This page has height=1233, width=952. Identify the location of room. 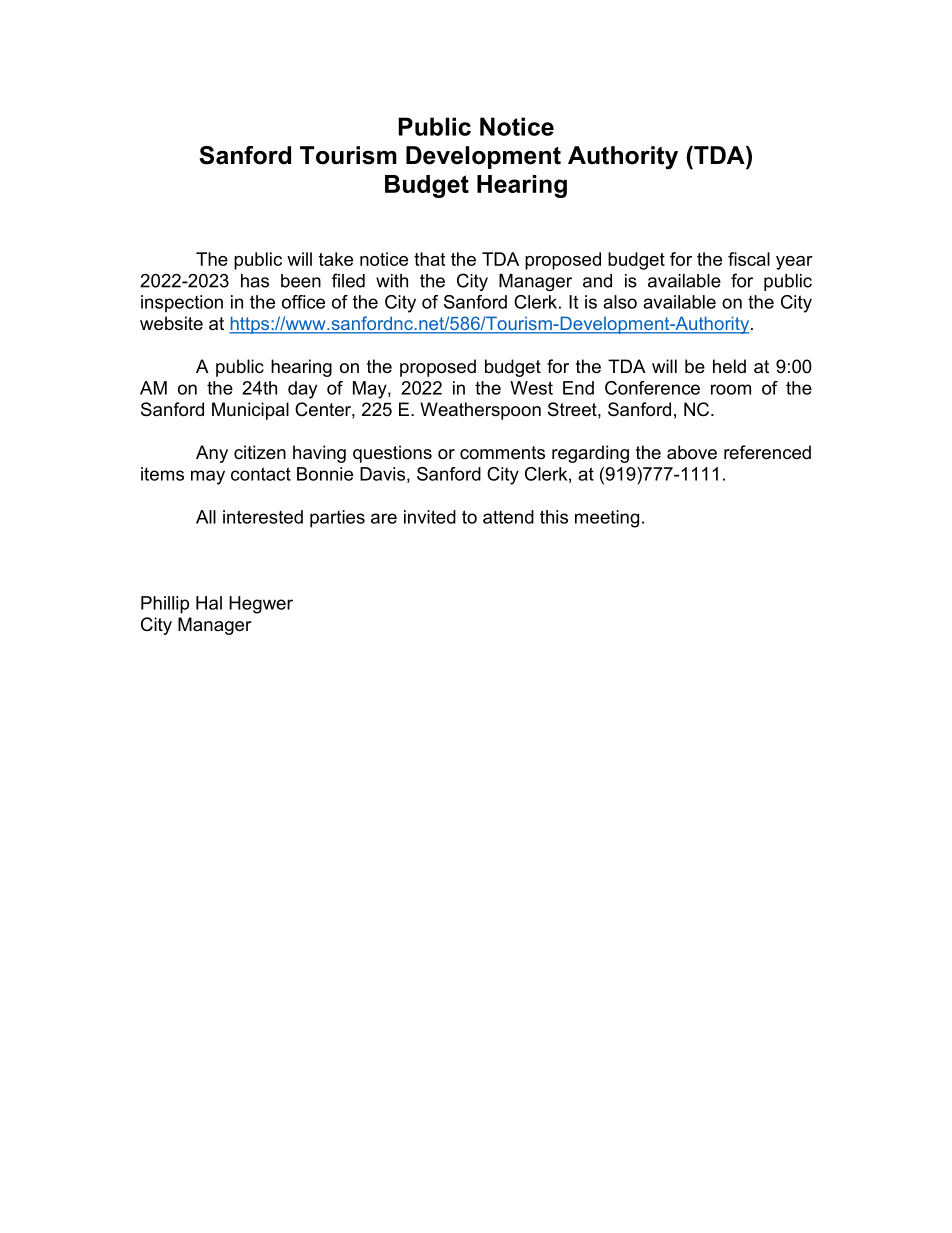
(731, 389).
